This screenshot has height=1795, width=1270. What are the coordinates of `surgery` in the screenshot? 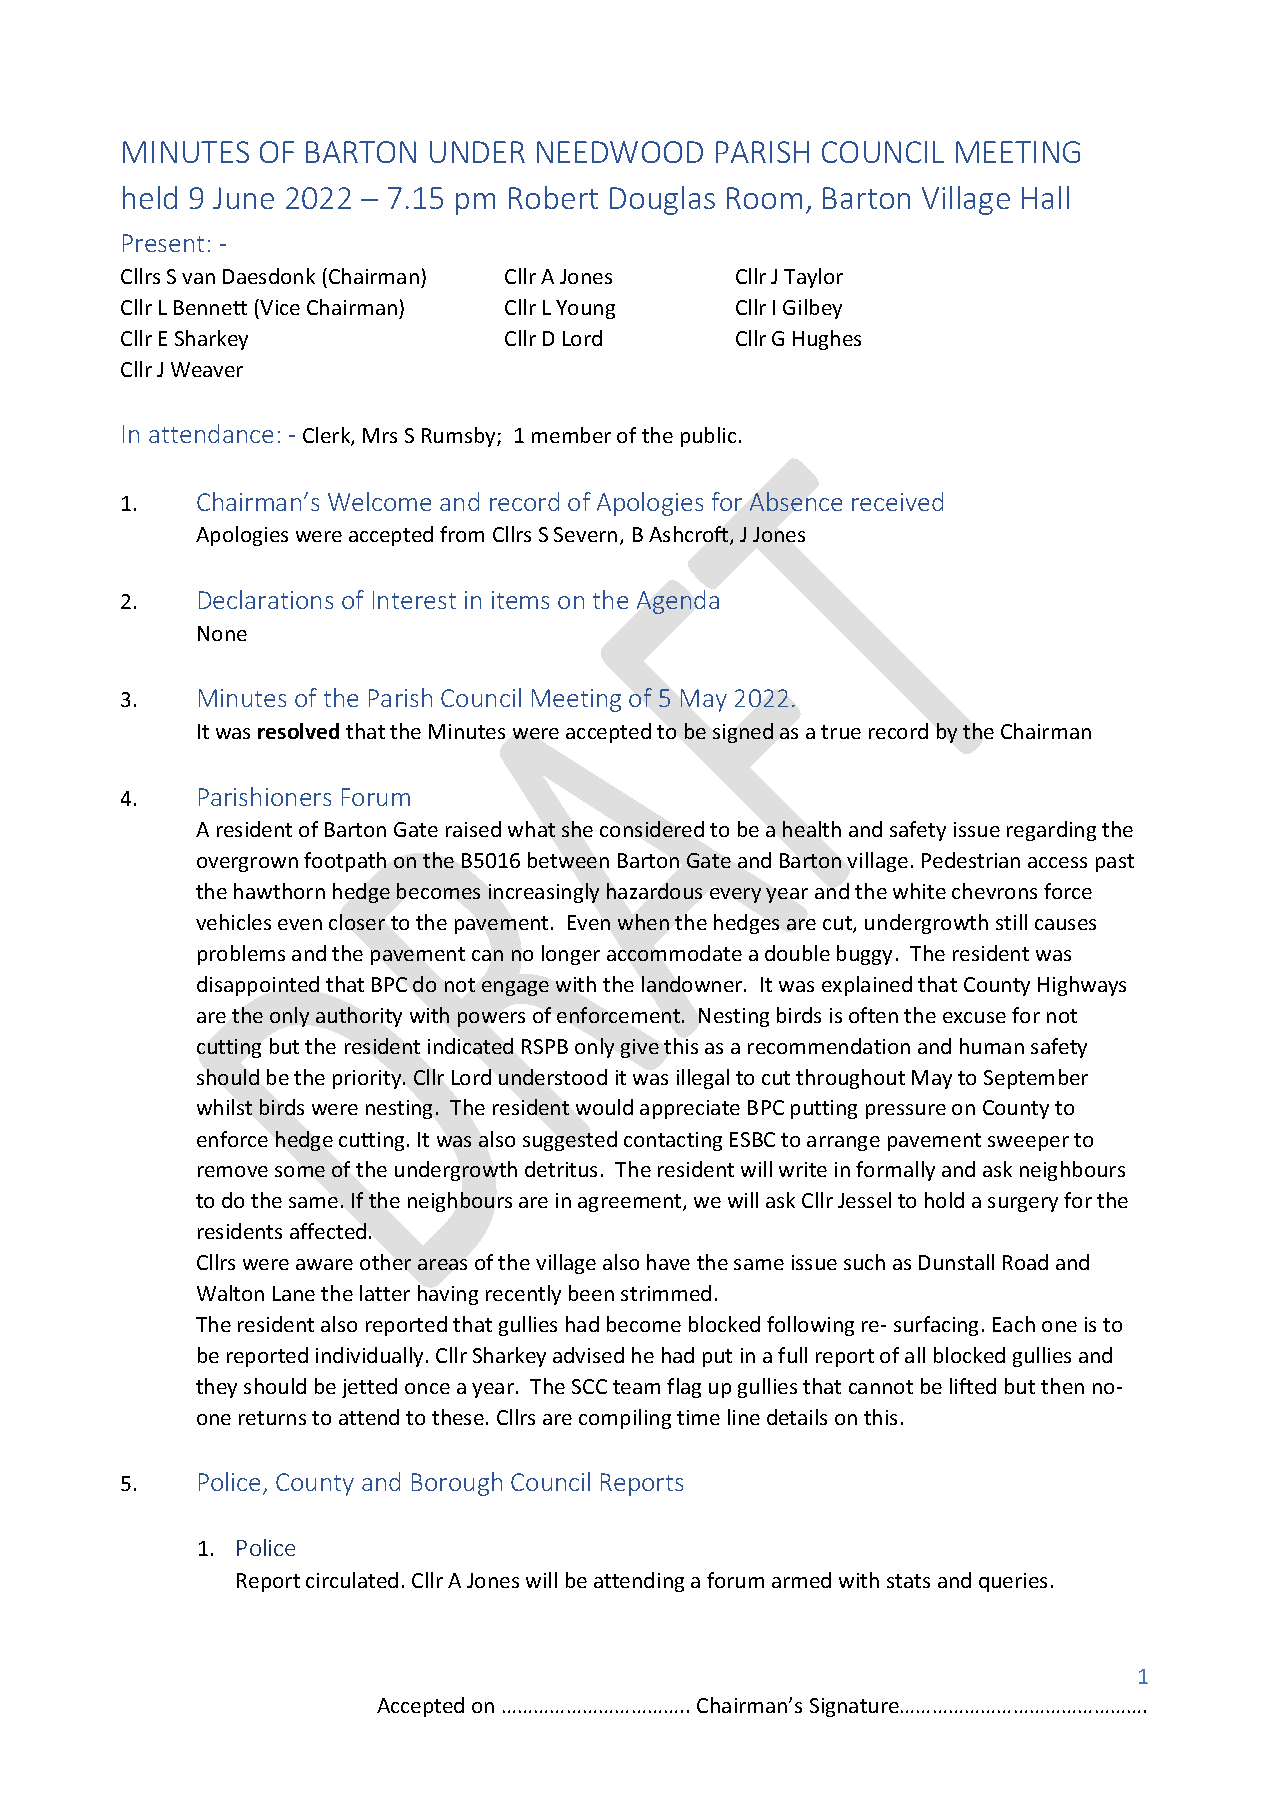 It's located at (1023, 1204).
